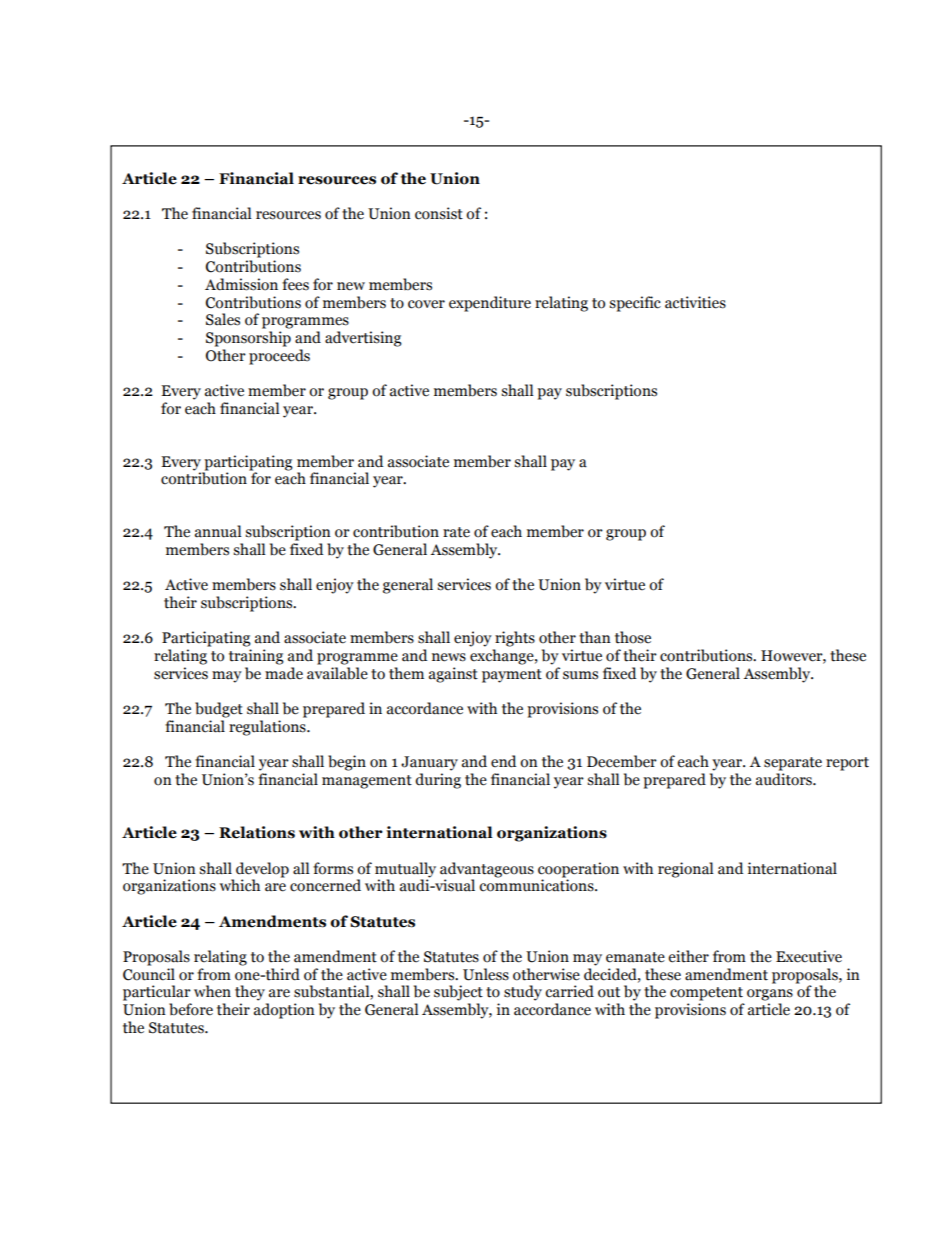 This image has width=952, height=1233. What do you see at coordinates (633, 637) in the image?
I see `those` at bounding box center [633, 637].
